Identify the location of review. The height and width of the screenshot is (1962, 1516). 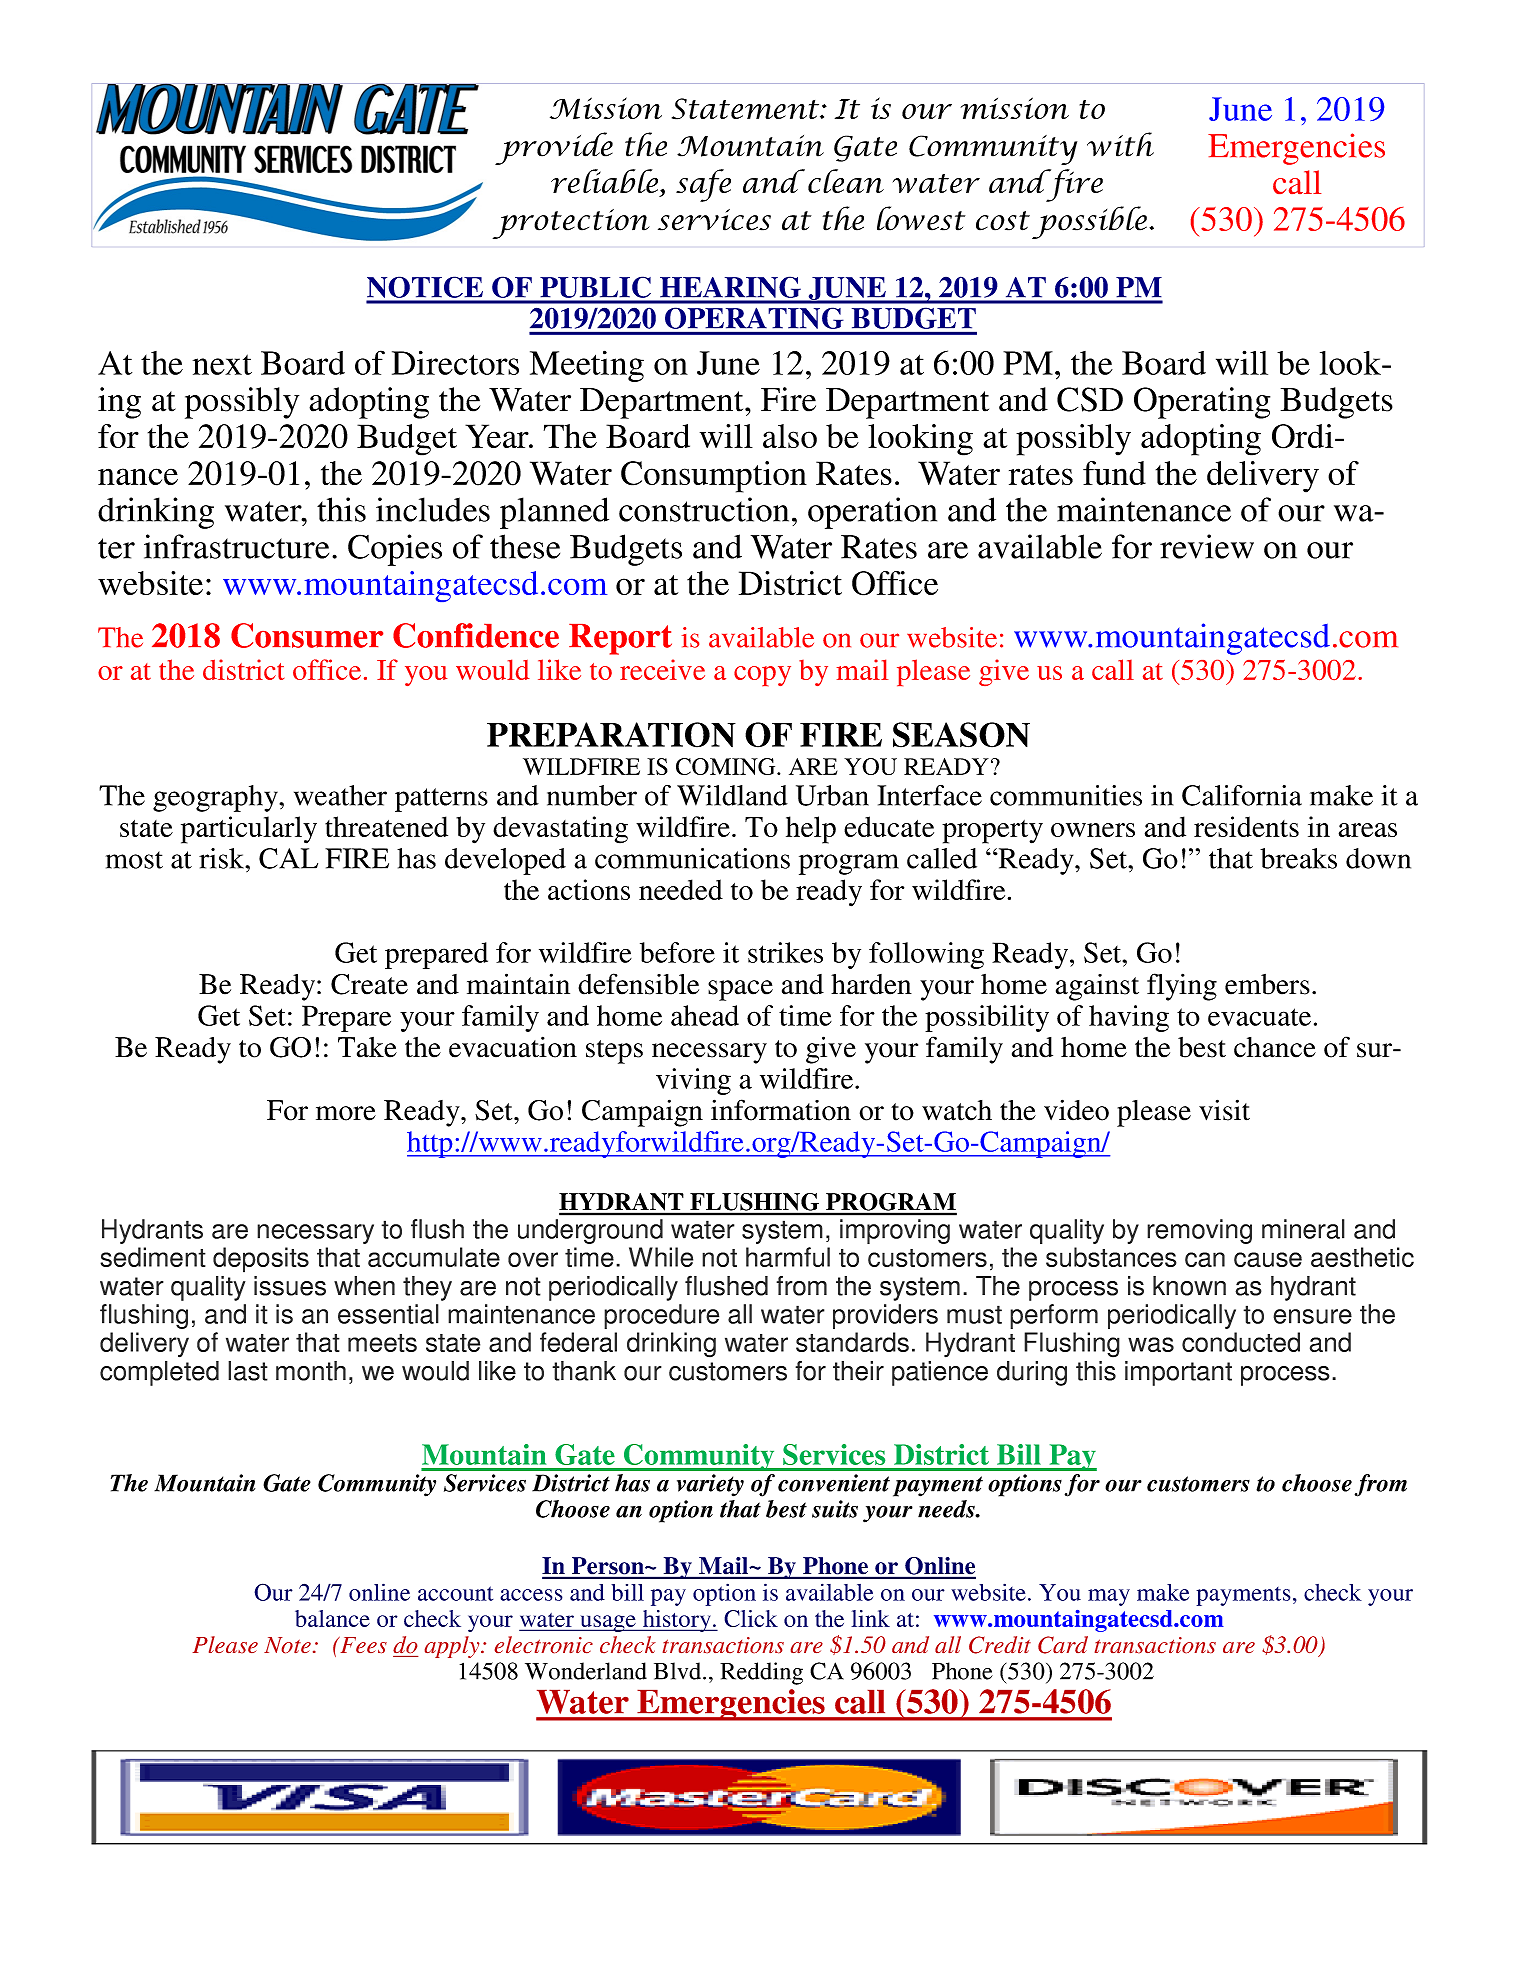
(1207, 546).
